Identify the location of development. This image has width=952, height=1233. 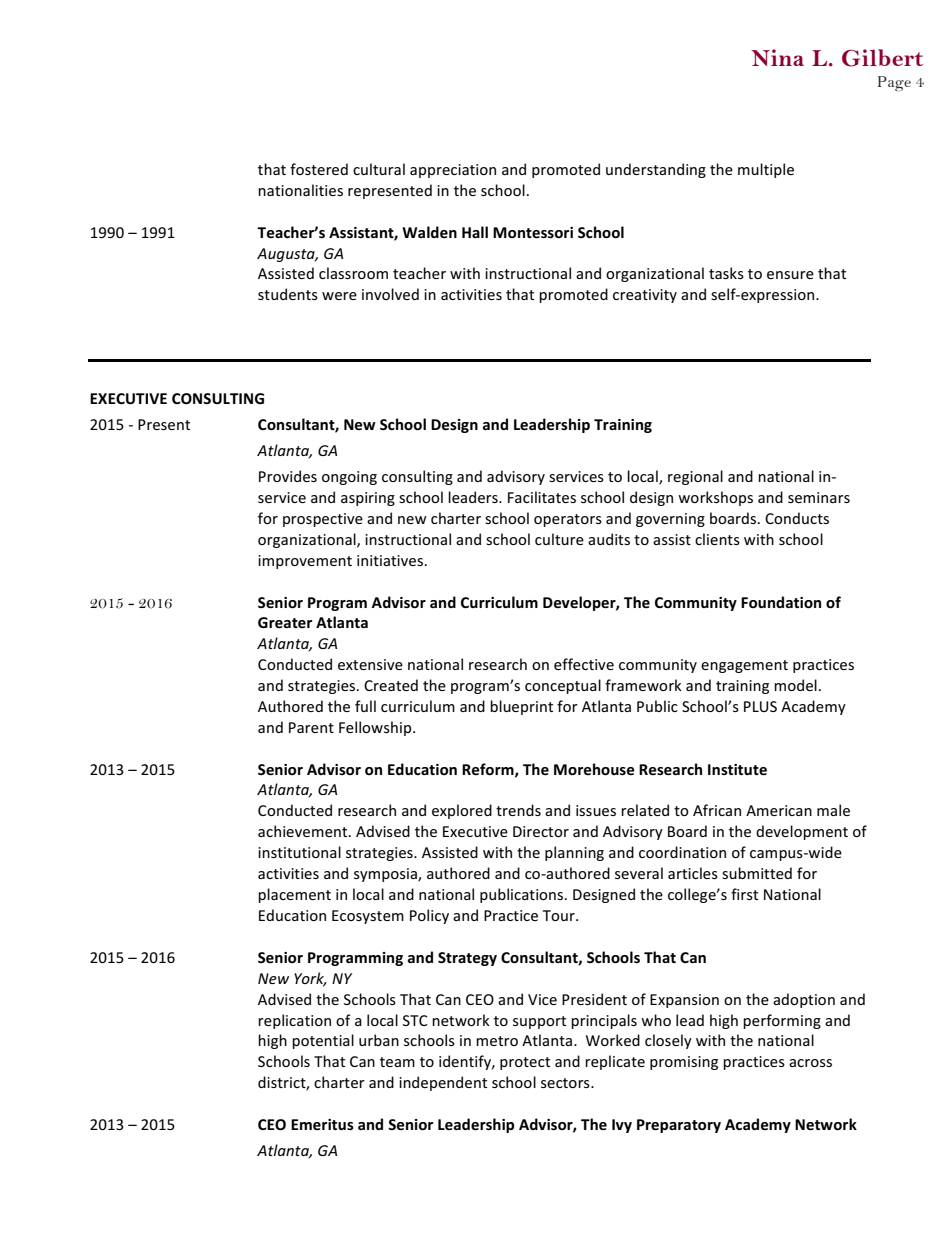
(802, 832).
